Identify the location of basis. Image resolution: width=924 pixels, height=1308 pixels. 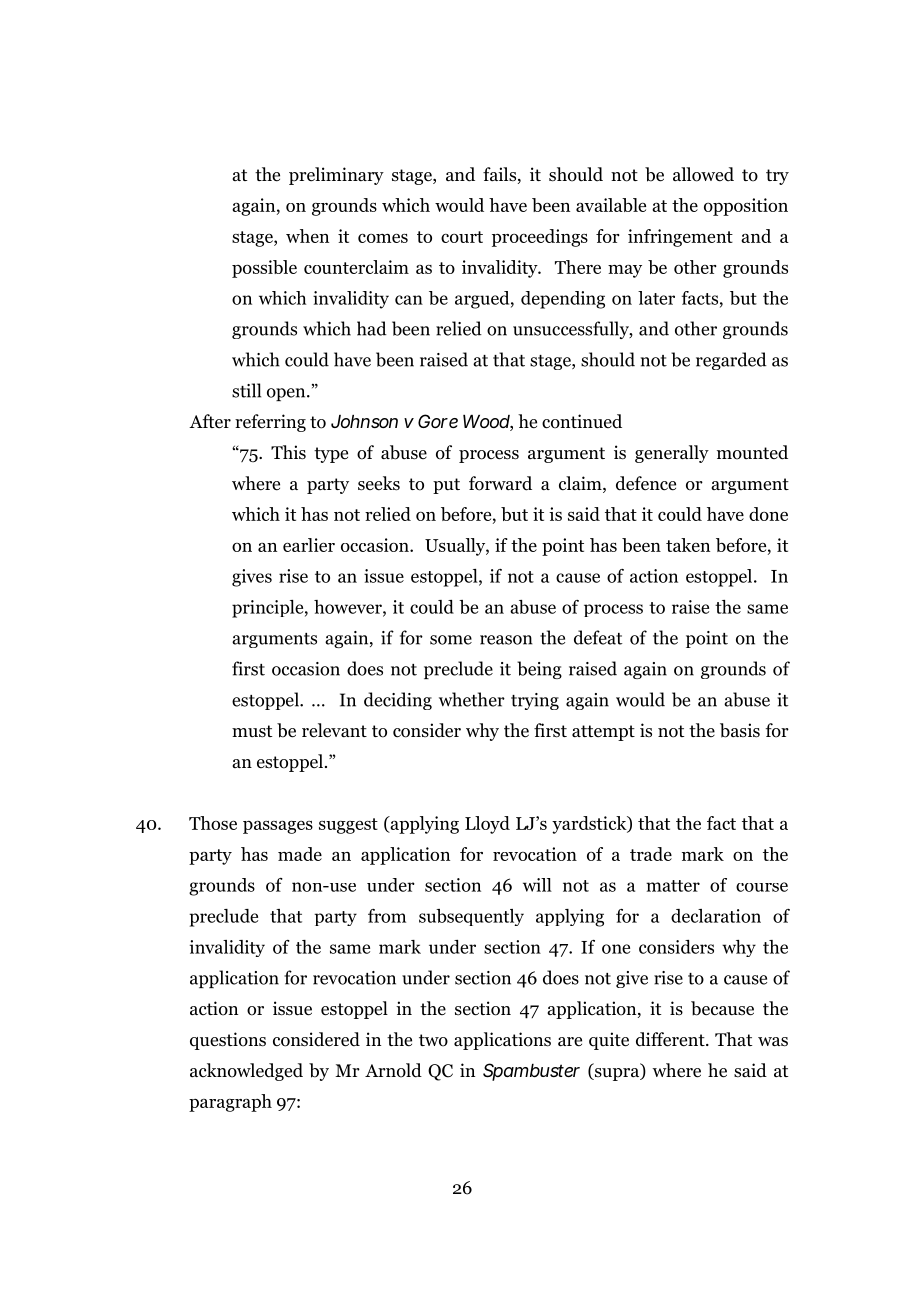
(740, 730).
